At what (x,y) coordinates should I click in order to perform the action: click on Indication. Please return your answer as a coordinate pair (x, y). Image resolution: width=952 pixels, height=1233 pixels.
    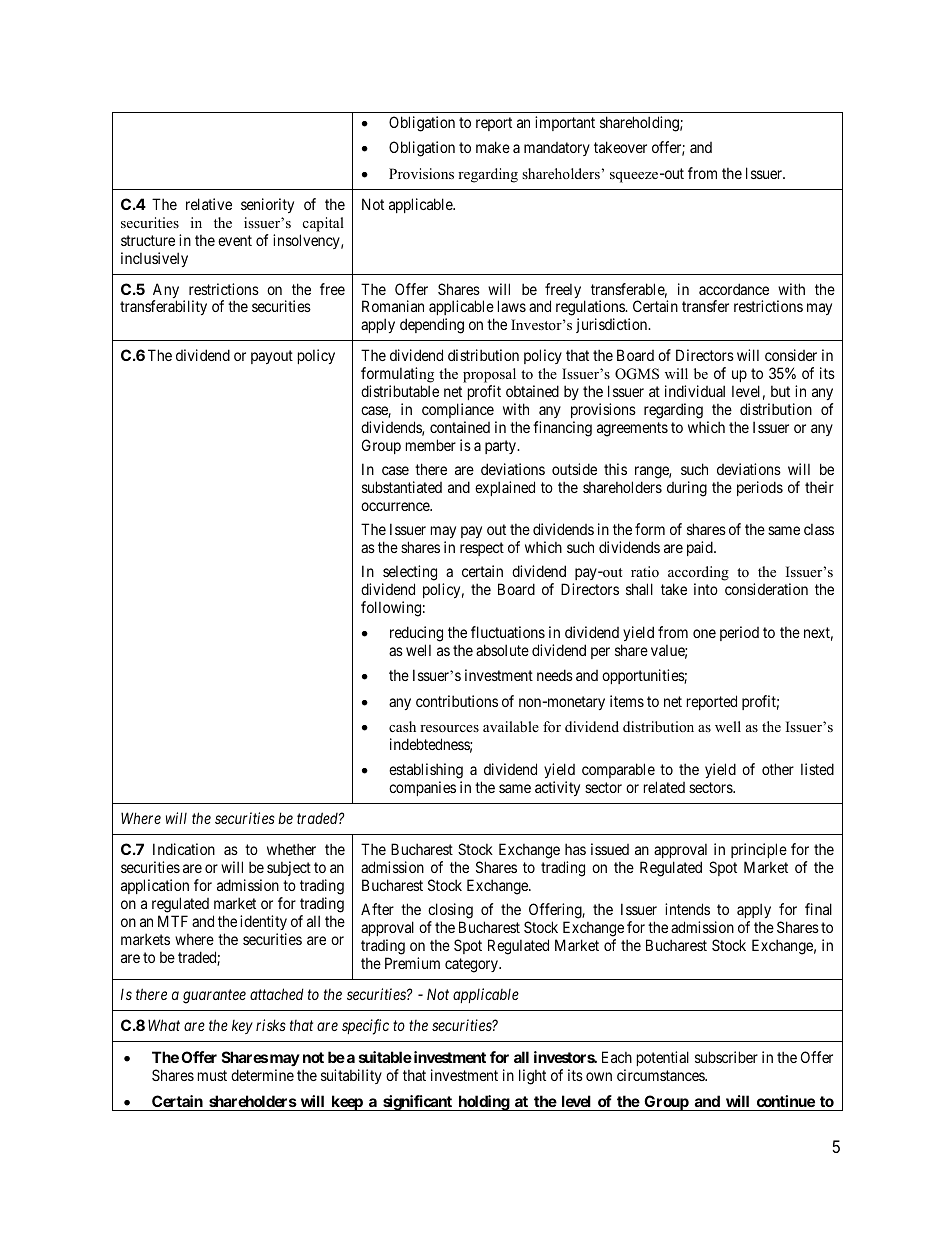
    Looking at the image, I should click on (184, 849).
